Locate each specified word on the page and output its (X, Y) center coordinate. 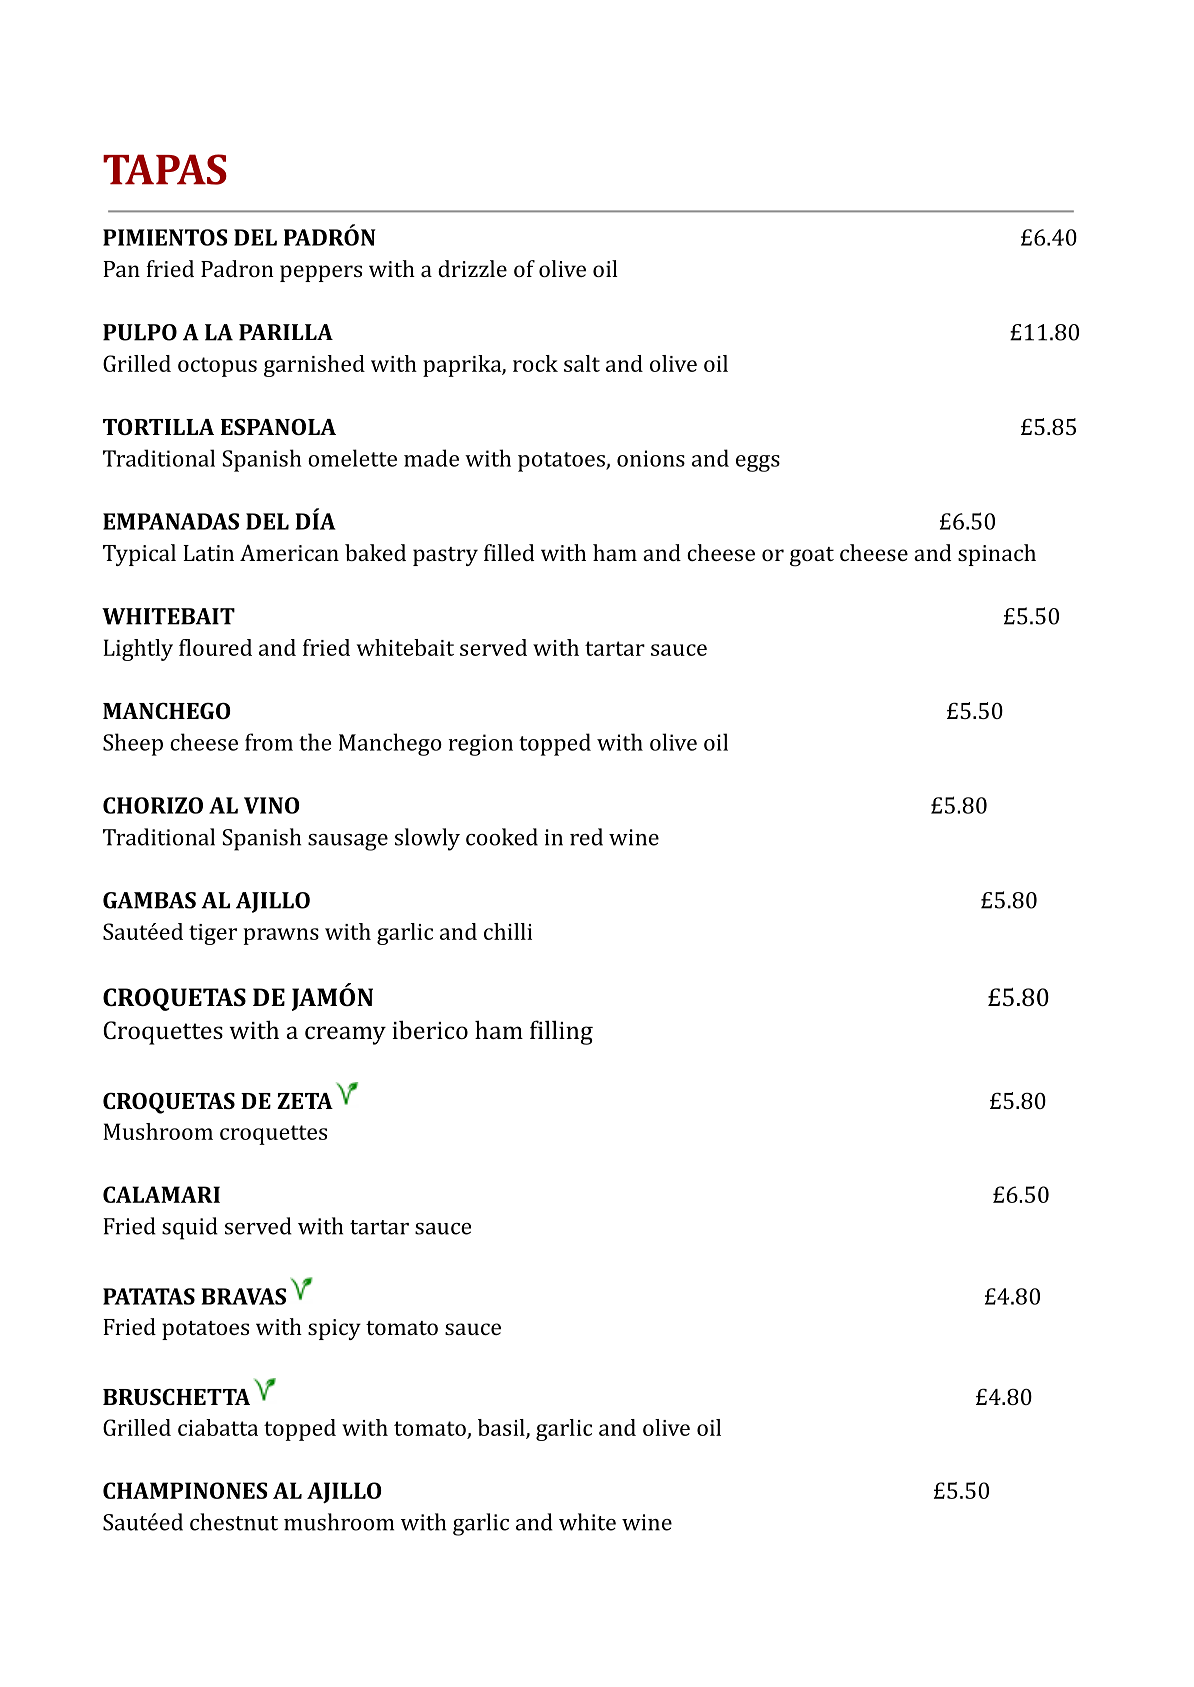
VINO (272, 805)
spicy (334, 1329)
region (481, 745)
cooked (502, 837)
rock (535, 363)
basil (502, 1428)
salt (582, 363)
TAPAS (165, 169)
